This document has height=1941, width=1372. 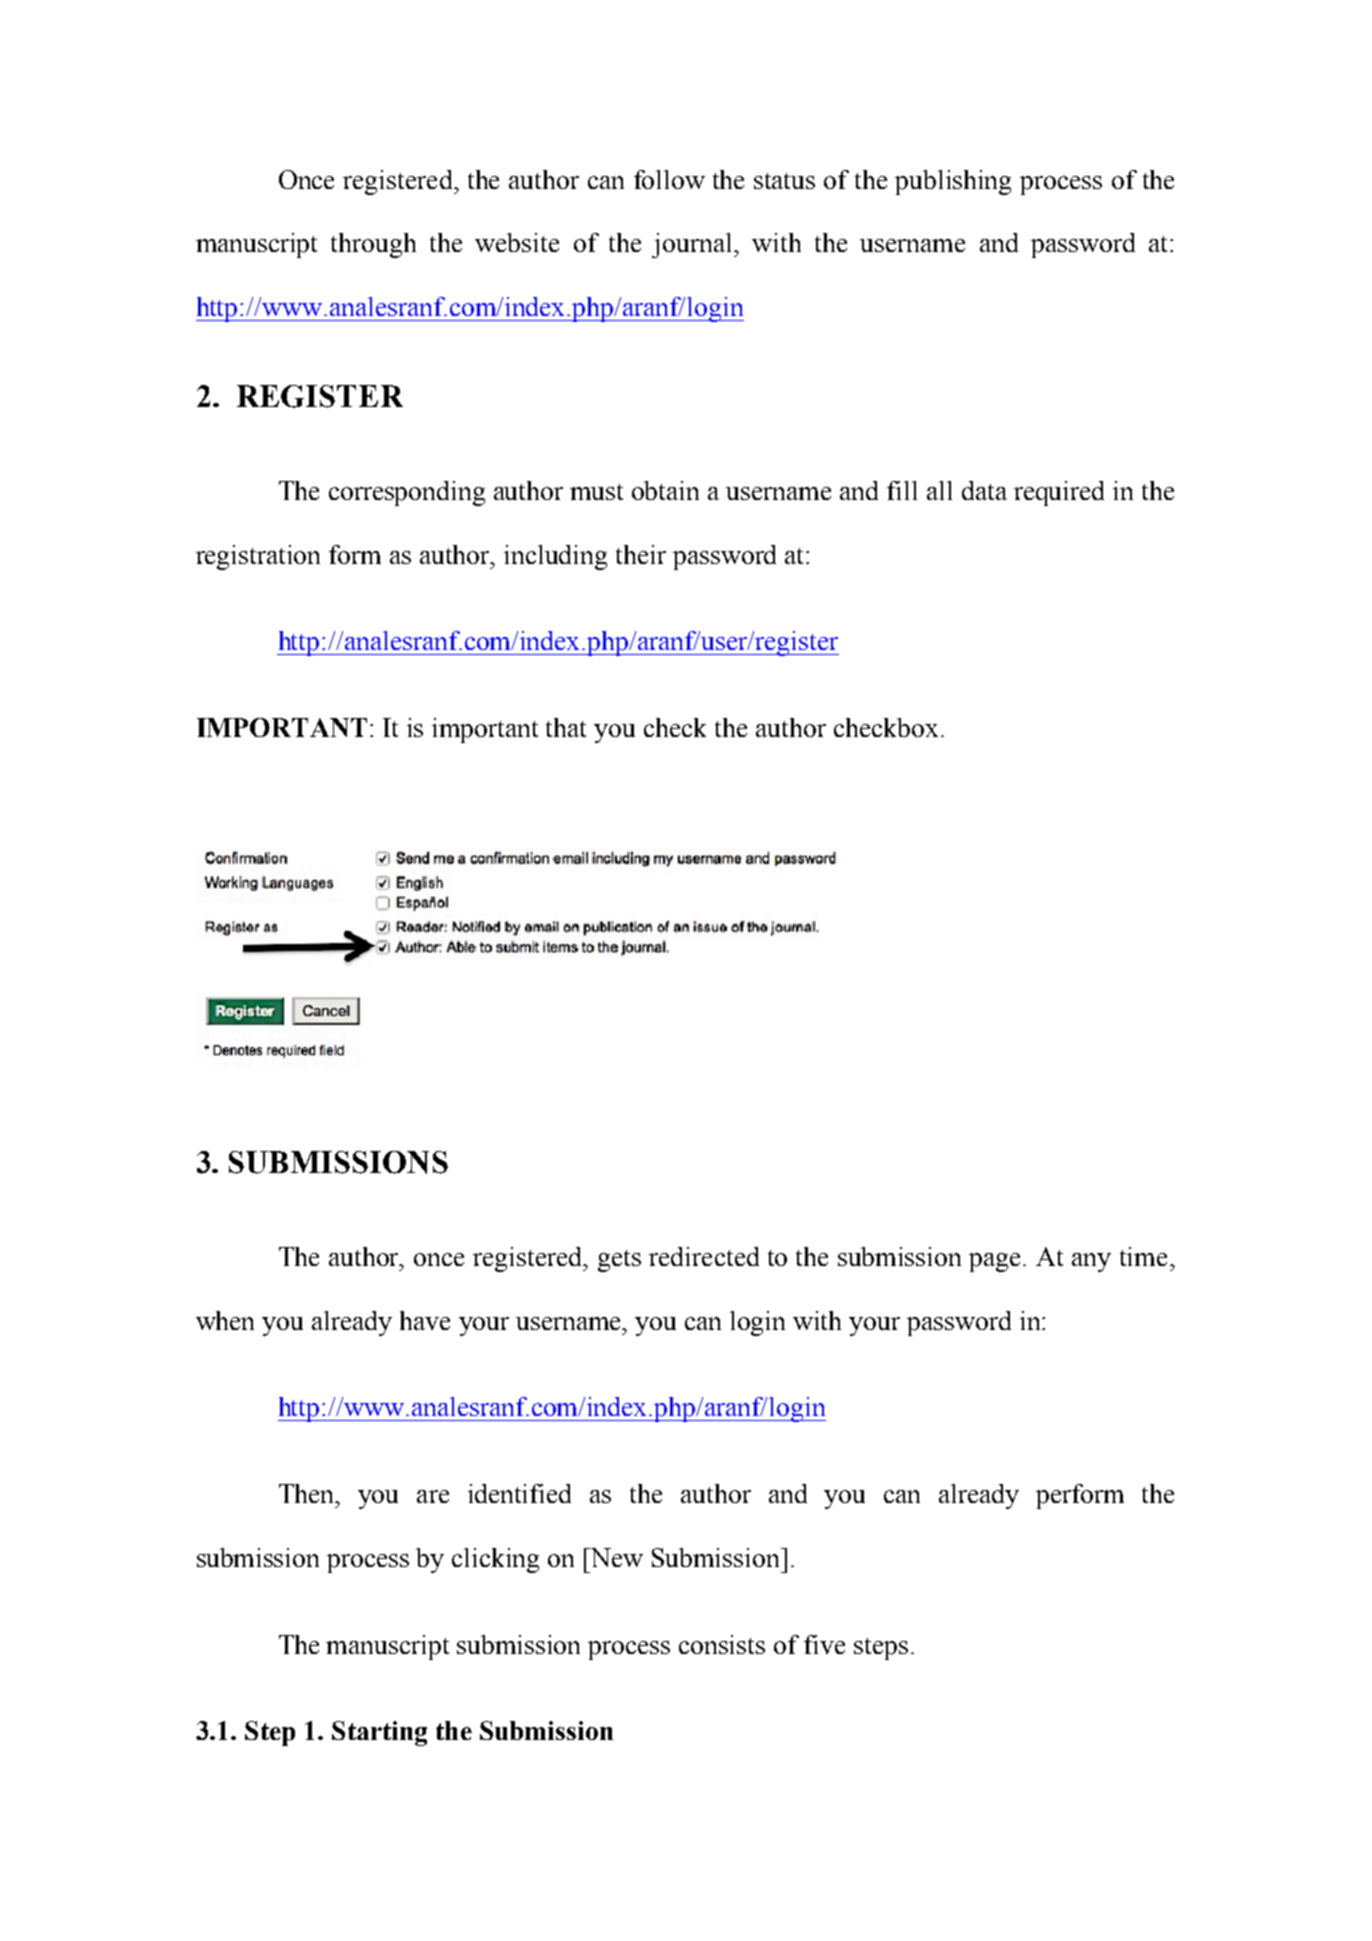 I want to click on required, so click(x=1059, y=493).
